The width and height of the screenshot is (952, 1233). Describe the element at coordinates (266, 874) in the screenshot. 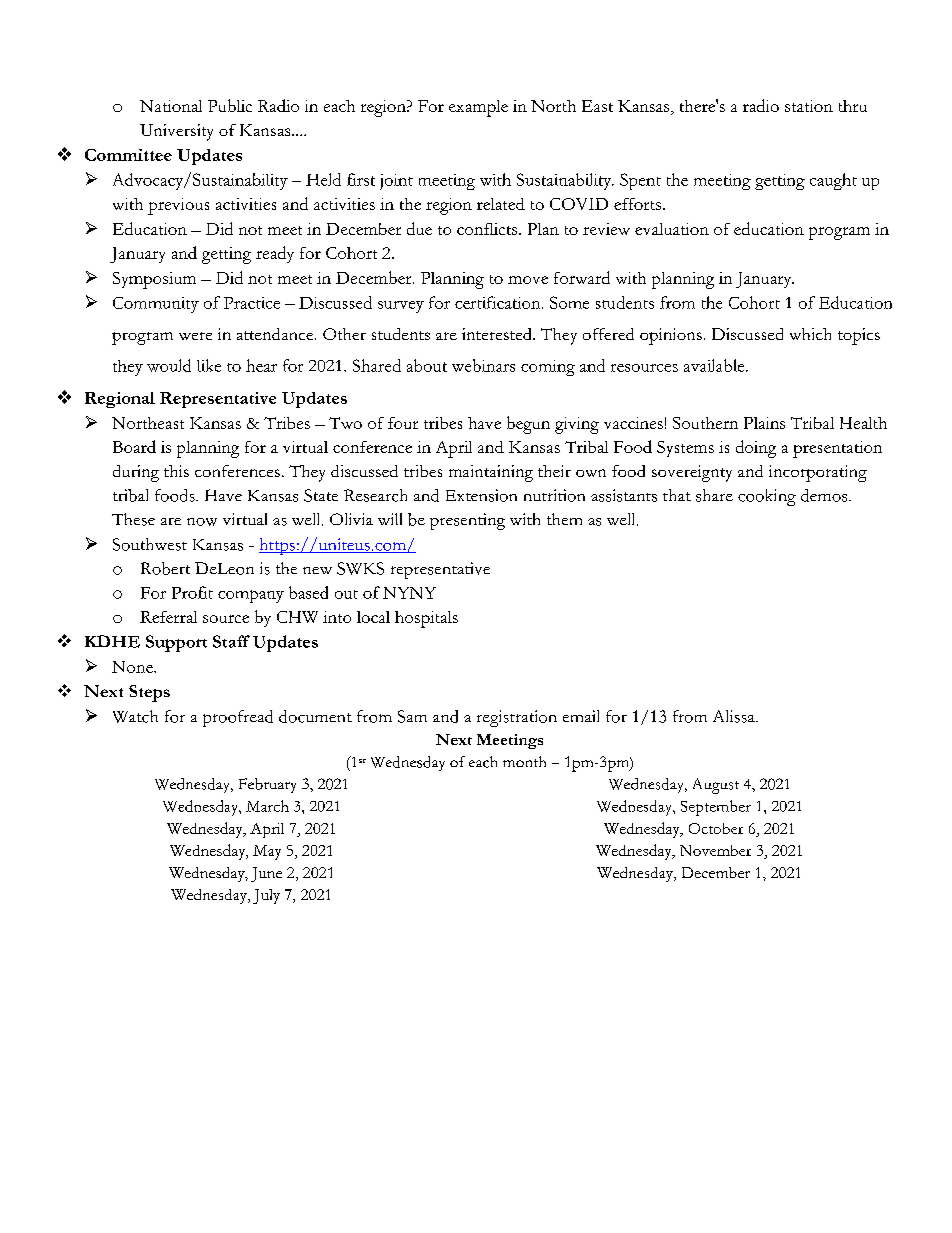

I see `June` at that location.
